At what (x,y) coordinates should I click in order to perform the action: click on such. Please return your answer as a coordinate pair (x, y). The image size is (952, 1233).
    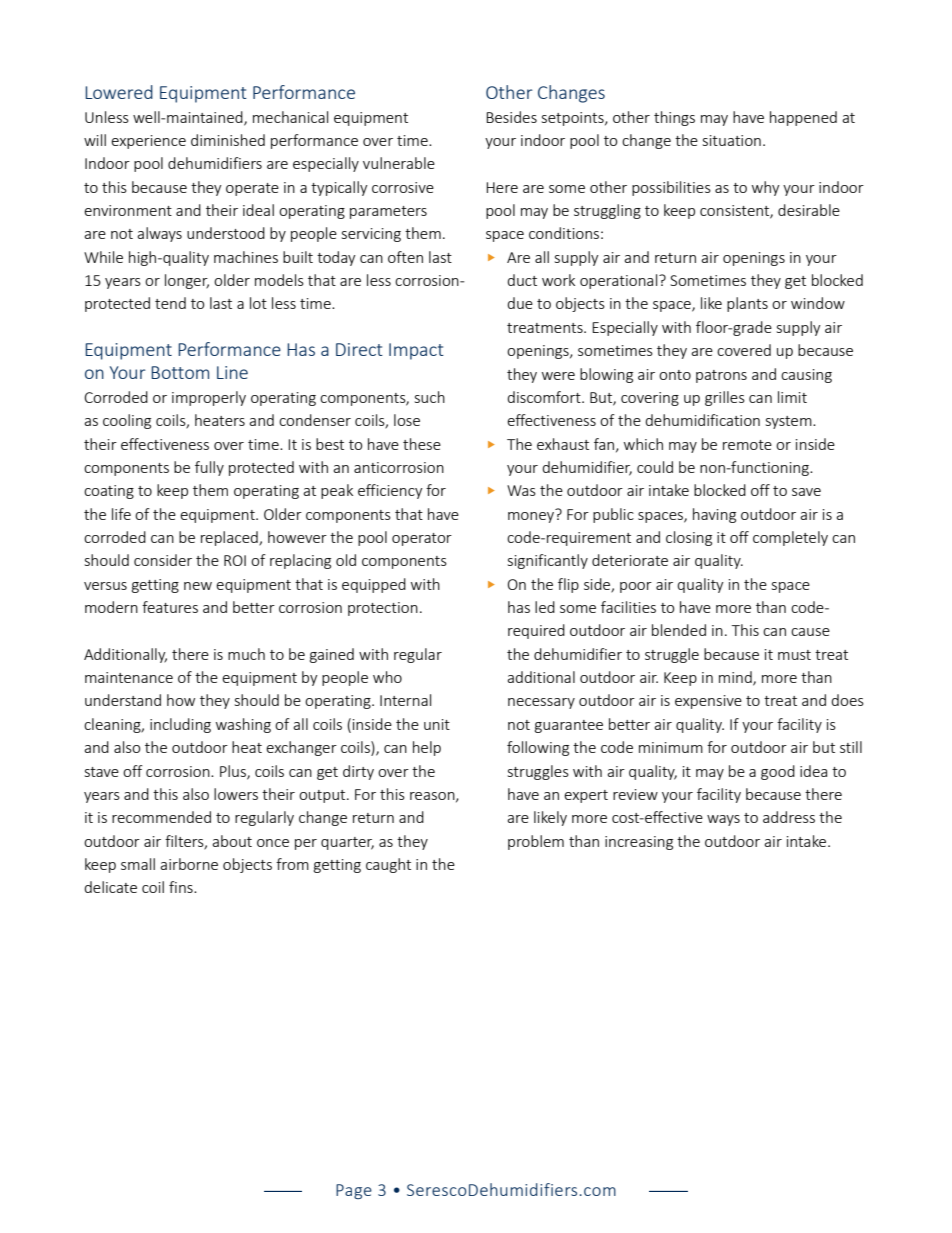
    Looking at the image, I should click on (430, 397).
